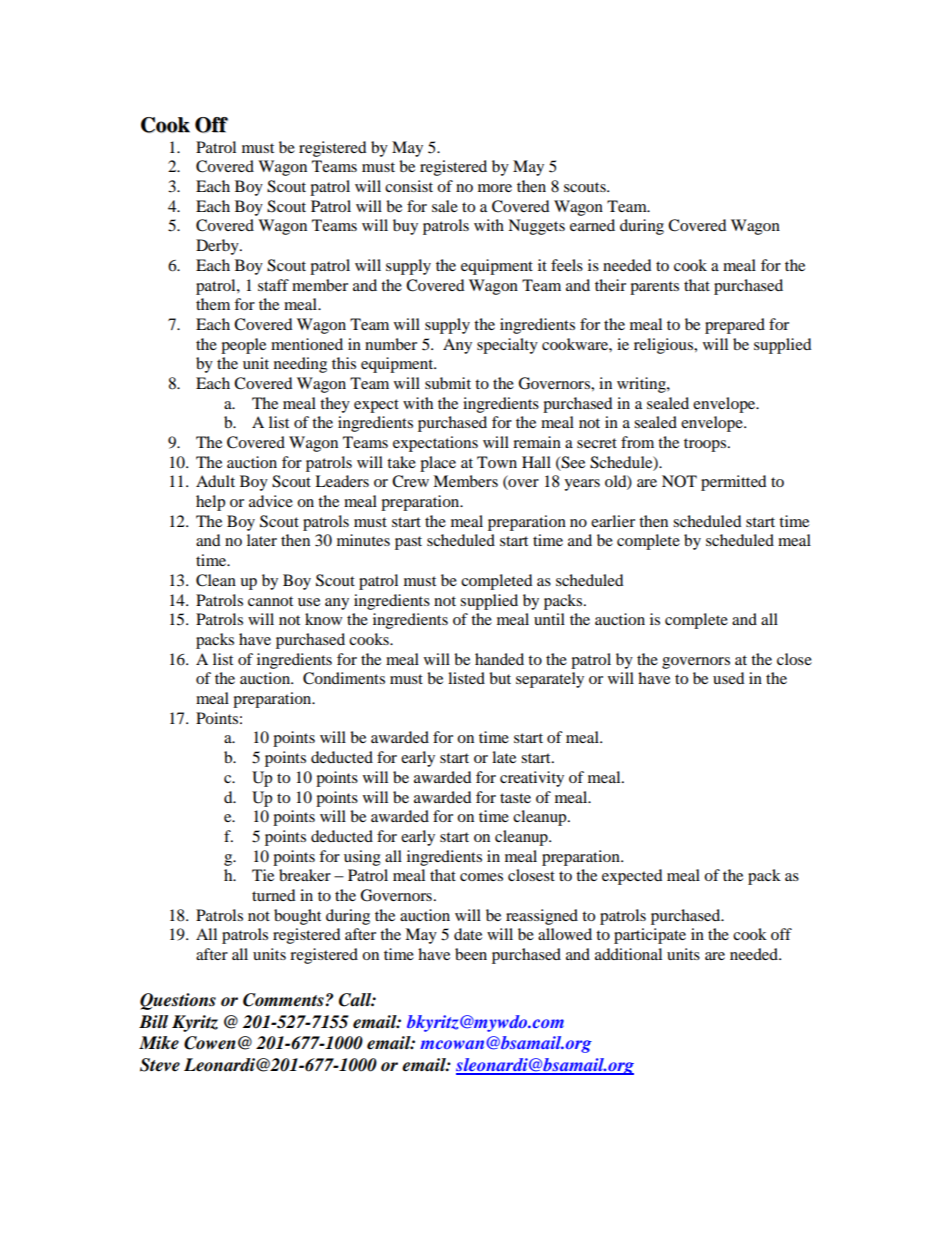 Image resolution: width=952 pixels, height=1233 pixels. I want to click on Cowen, so click(210, 1043).
